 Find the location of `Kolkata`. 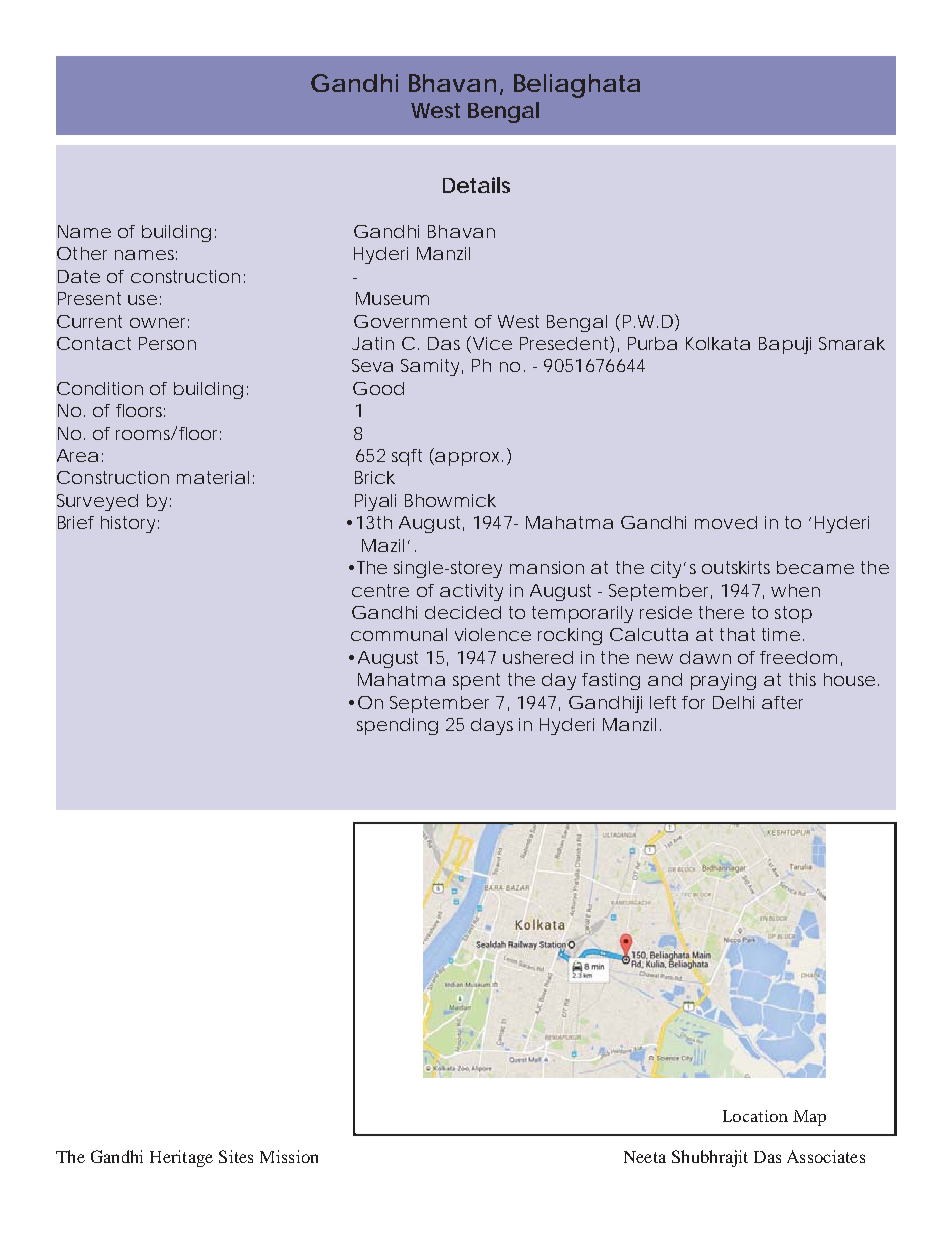

Kolkata is located at coordinates (718, 343).
